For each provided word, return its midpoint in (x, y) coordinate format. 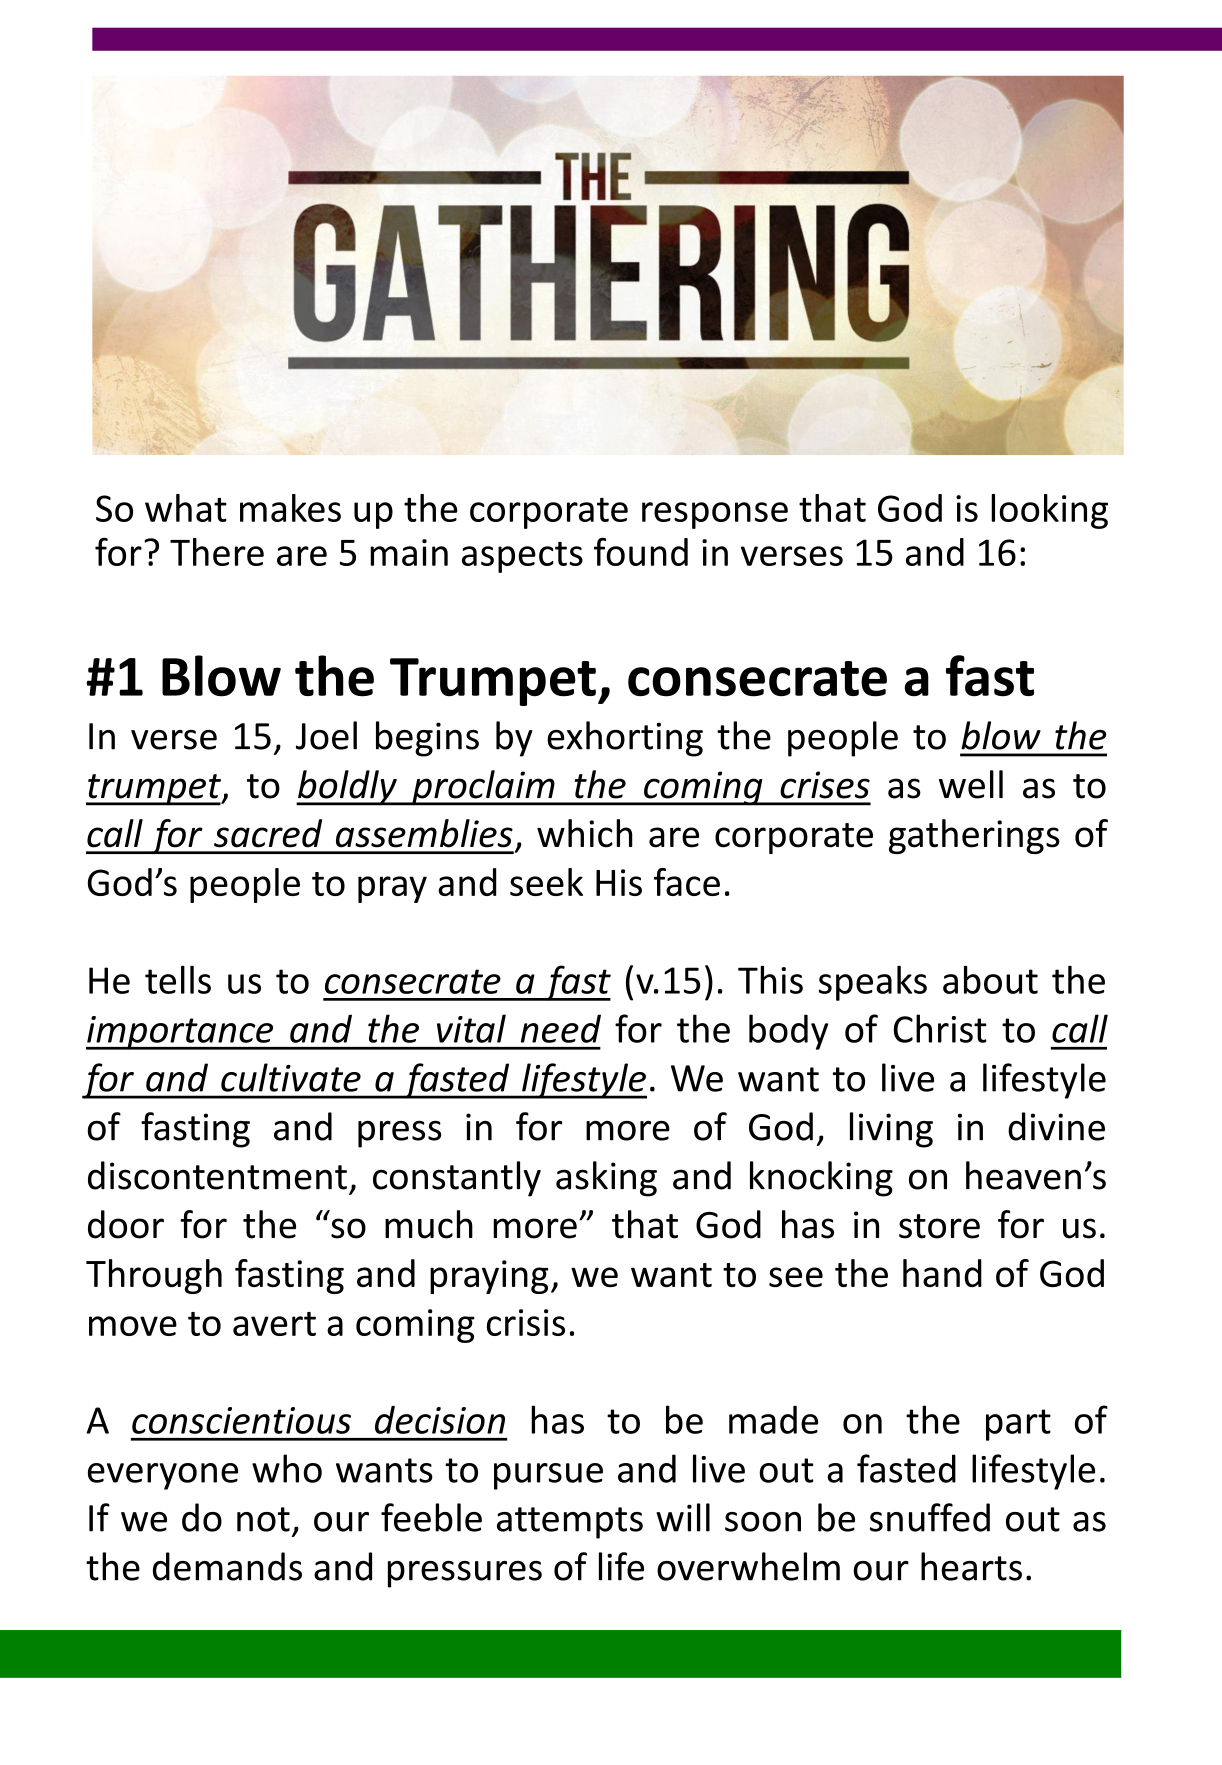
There (217, 552)
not (263, 1519)
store (939, 1226)
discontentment (217, 1175)
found (641, 551)
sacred (268, 833)
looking (1049, 511)
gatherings (974, 836)
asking (606, 1179)
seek (546, 882)
